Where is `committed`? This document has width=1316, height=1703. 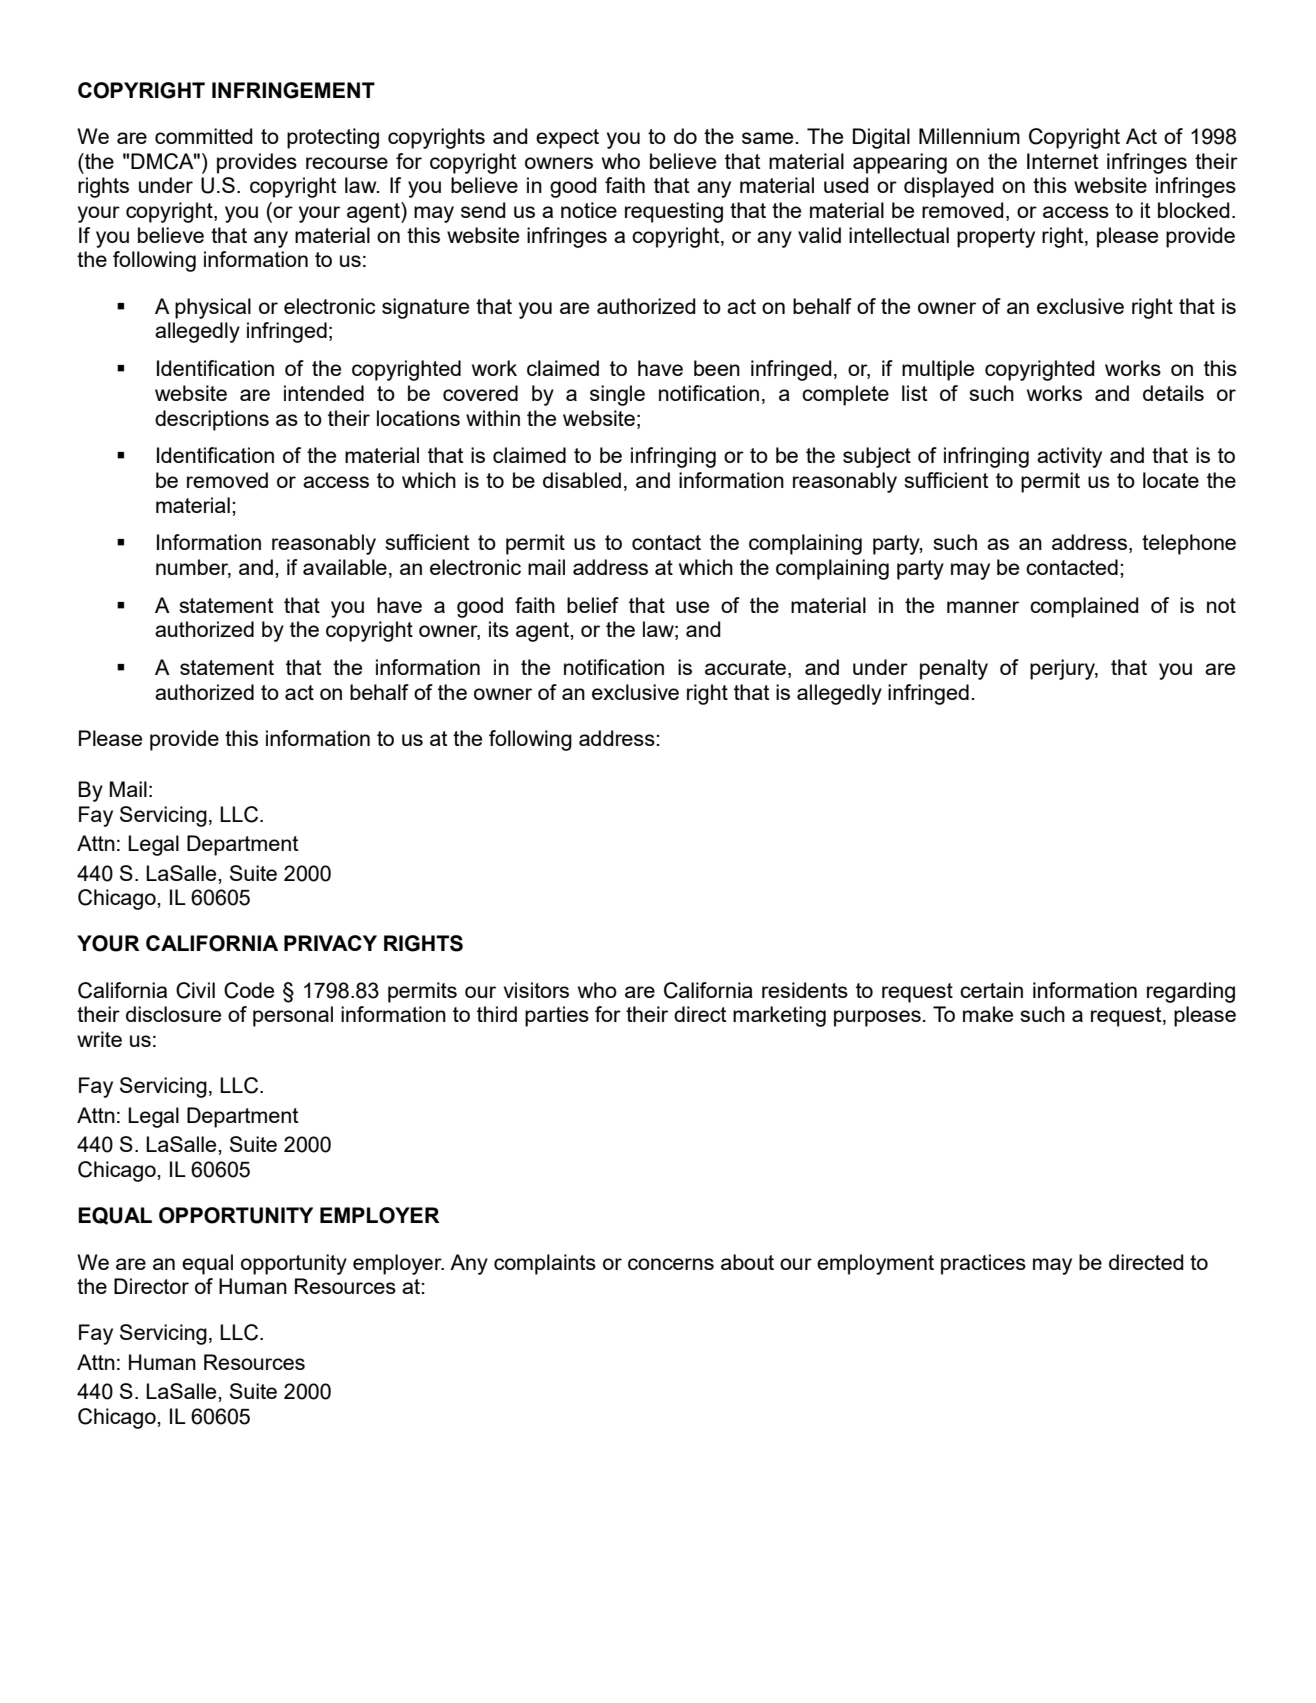
committed is located at coordinates (204, 136).
